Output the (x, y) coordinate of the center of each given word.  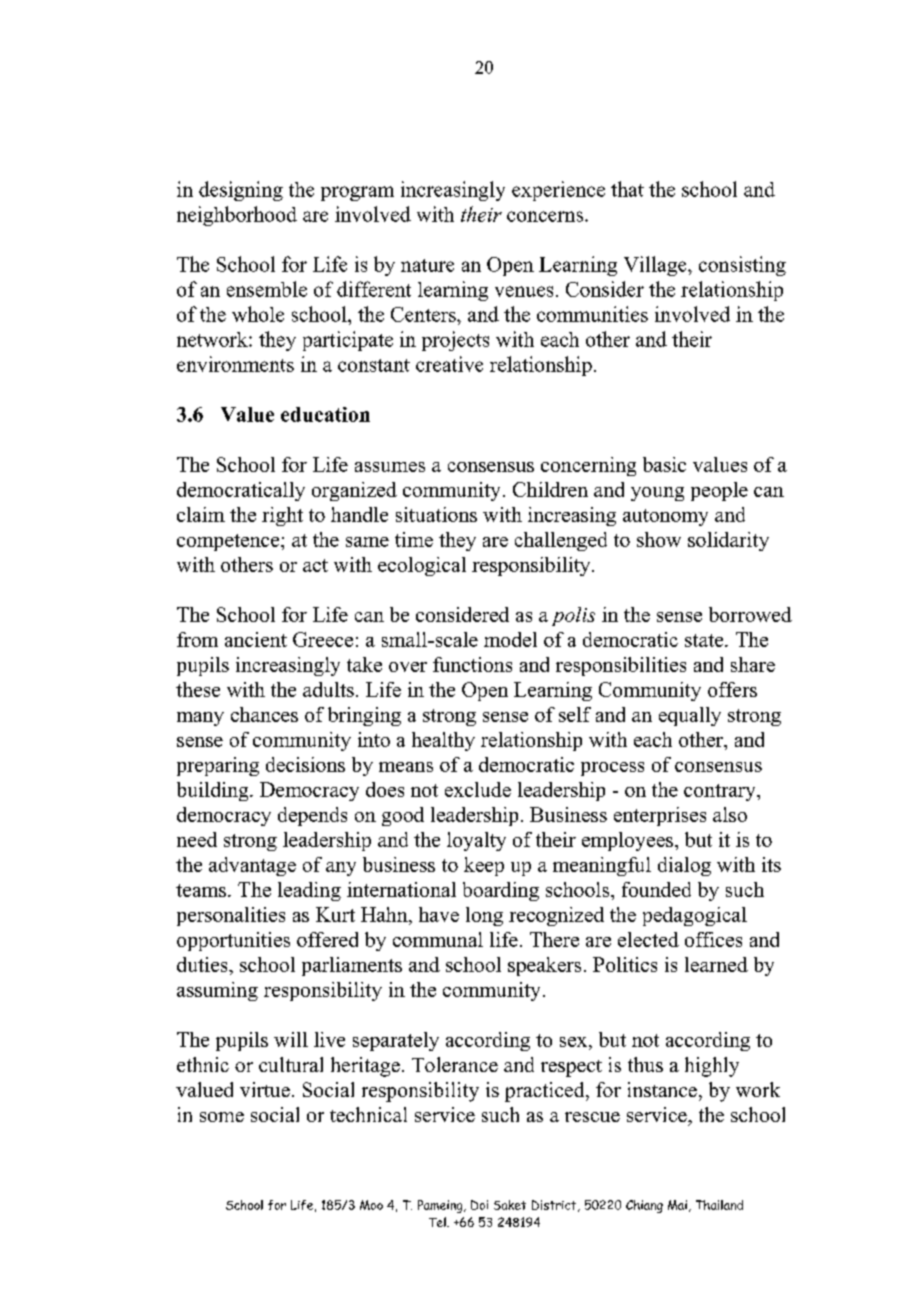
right (282, 516)
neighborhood (237, 216)
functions (472, 664)
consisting (742, 266)
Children (550, 489)
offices (713, 939)
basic (664, 464)
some (222, 1117)
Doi (479, 1205)
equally (690, 716)
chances (264, 714)
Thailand (719, 1205)
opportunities (233, 941)
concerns (546, 216)
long (484, 916)
